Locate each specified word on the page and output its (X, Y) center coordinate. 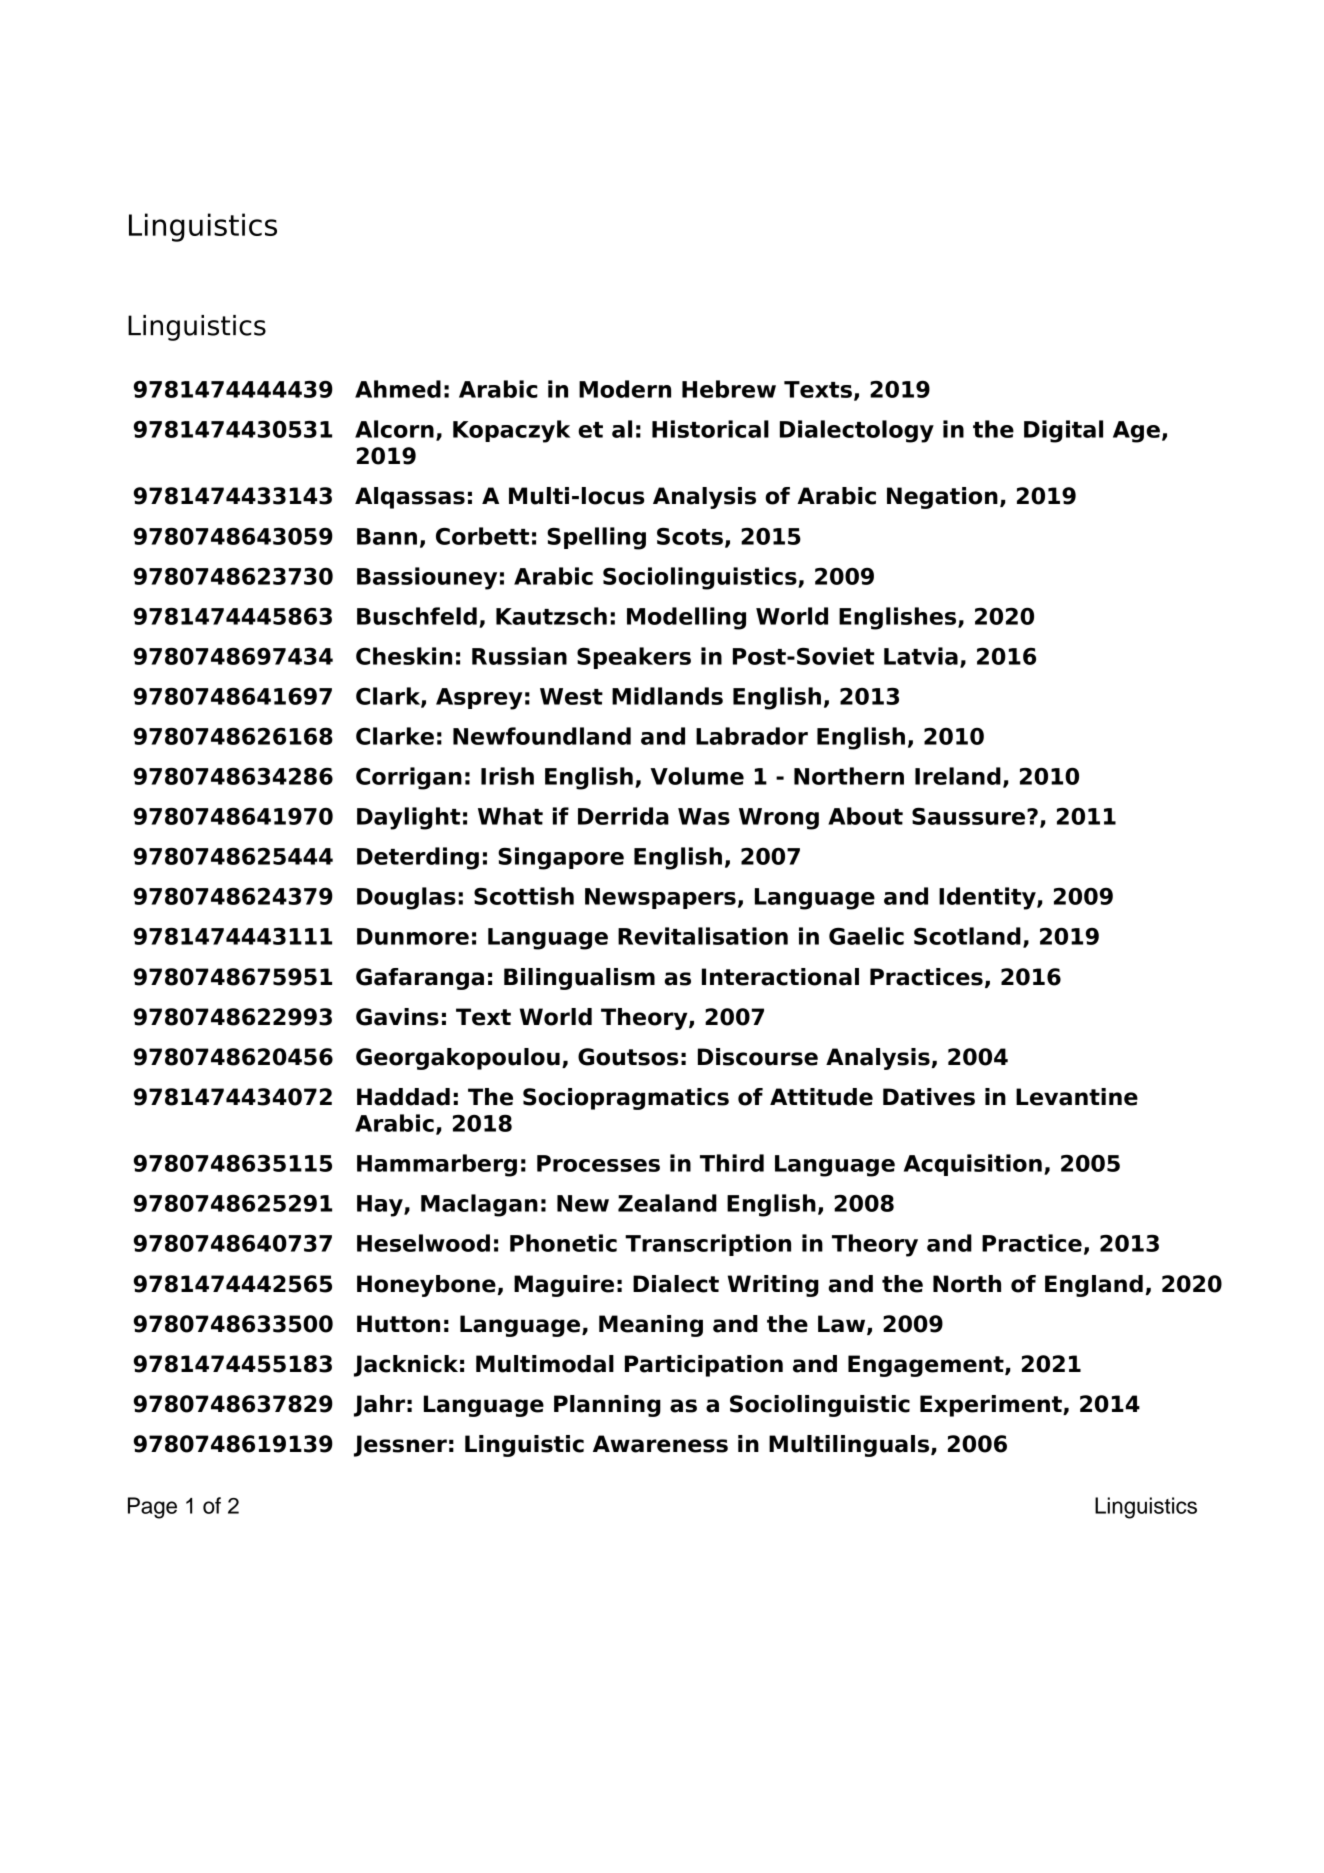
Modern (625, 389)
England (1094, 1286)
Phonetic (563, 1243)
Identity (988, 898)
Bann (387, 536)
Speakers (634, 658)
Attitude (821, 1097)
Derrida (623, 816)
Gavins (397, 1017)
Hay (381, 1206)
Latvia (921, 656)
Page (152, 1508)
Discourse (758, 1057)
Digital (1063, 431)
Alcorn (394, 429)
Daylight (408, 818)
